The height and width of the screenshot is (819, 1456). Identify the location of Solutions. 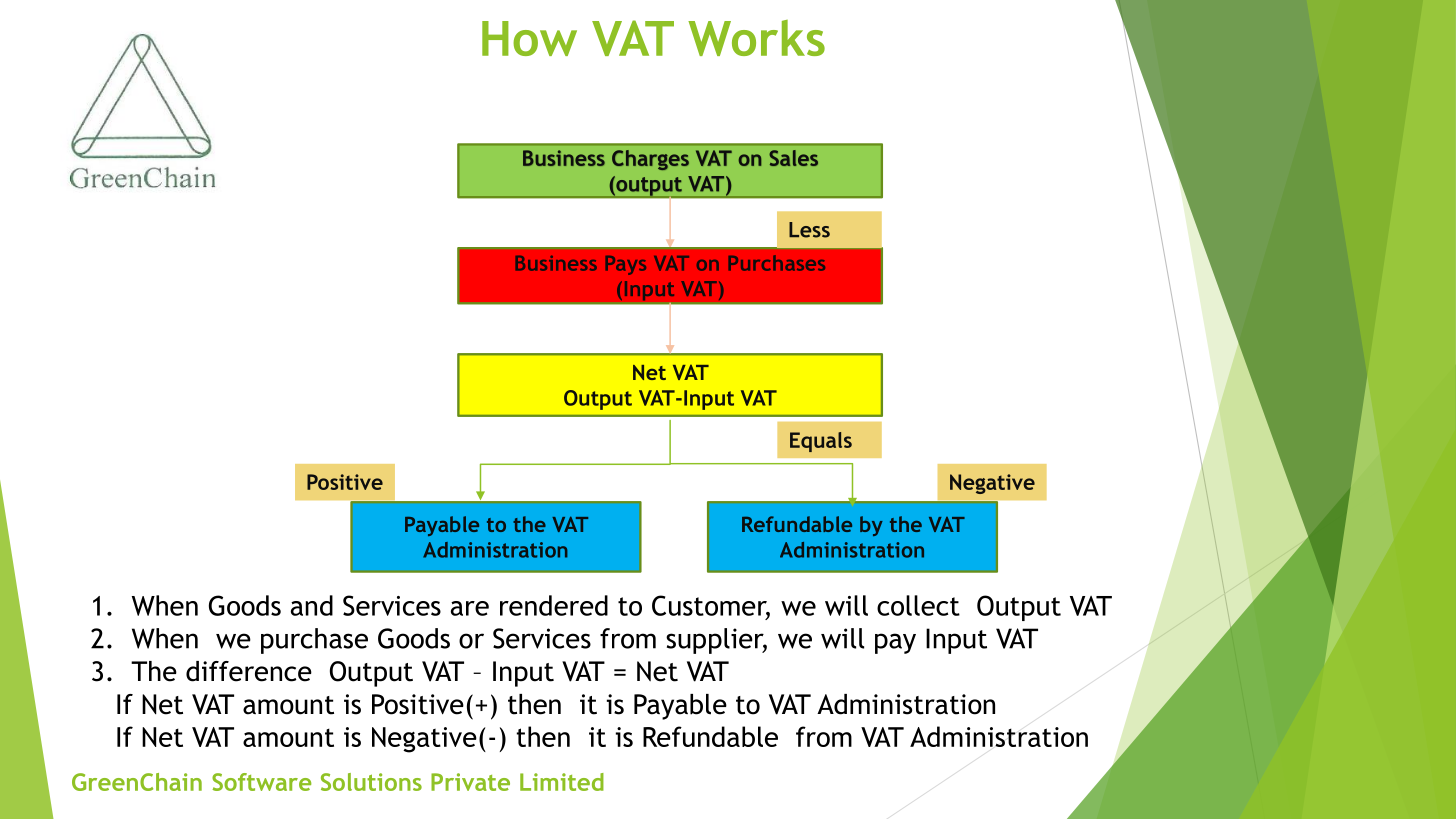
(371, 782).
